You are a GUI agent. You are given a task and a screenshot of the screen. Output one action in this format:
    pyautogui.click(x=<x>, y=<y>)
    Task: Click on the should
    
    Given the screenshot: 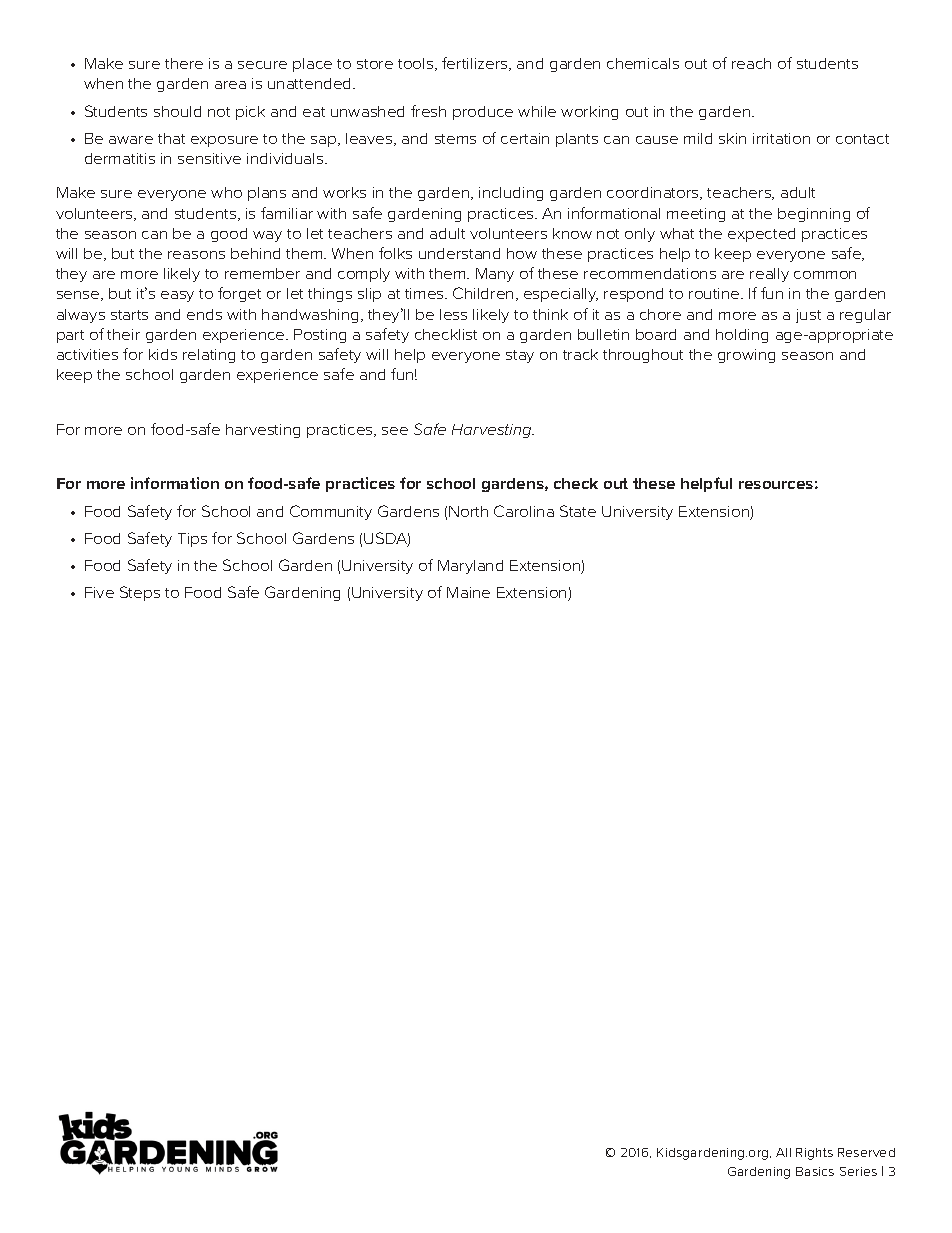 What is the action you would take?
    pyautogui.click(x=177, y=111)
